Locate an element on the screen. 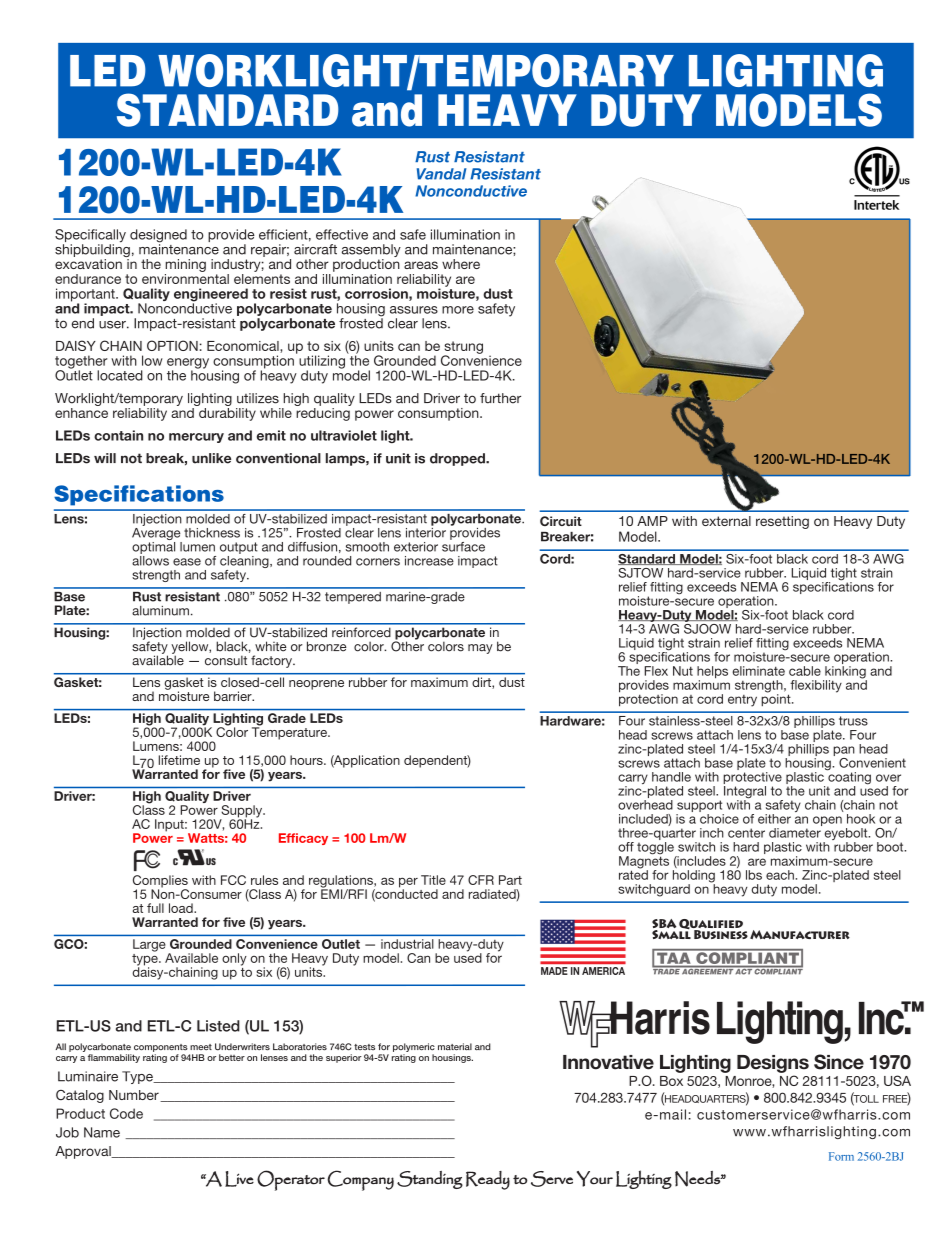 The width and height of the screenshot is (952, 1233). cable is located at coordinates (805, 671).
